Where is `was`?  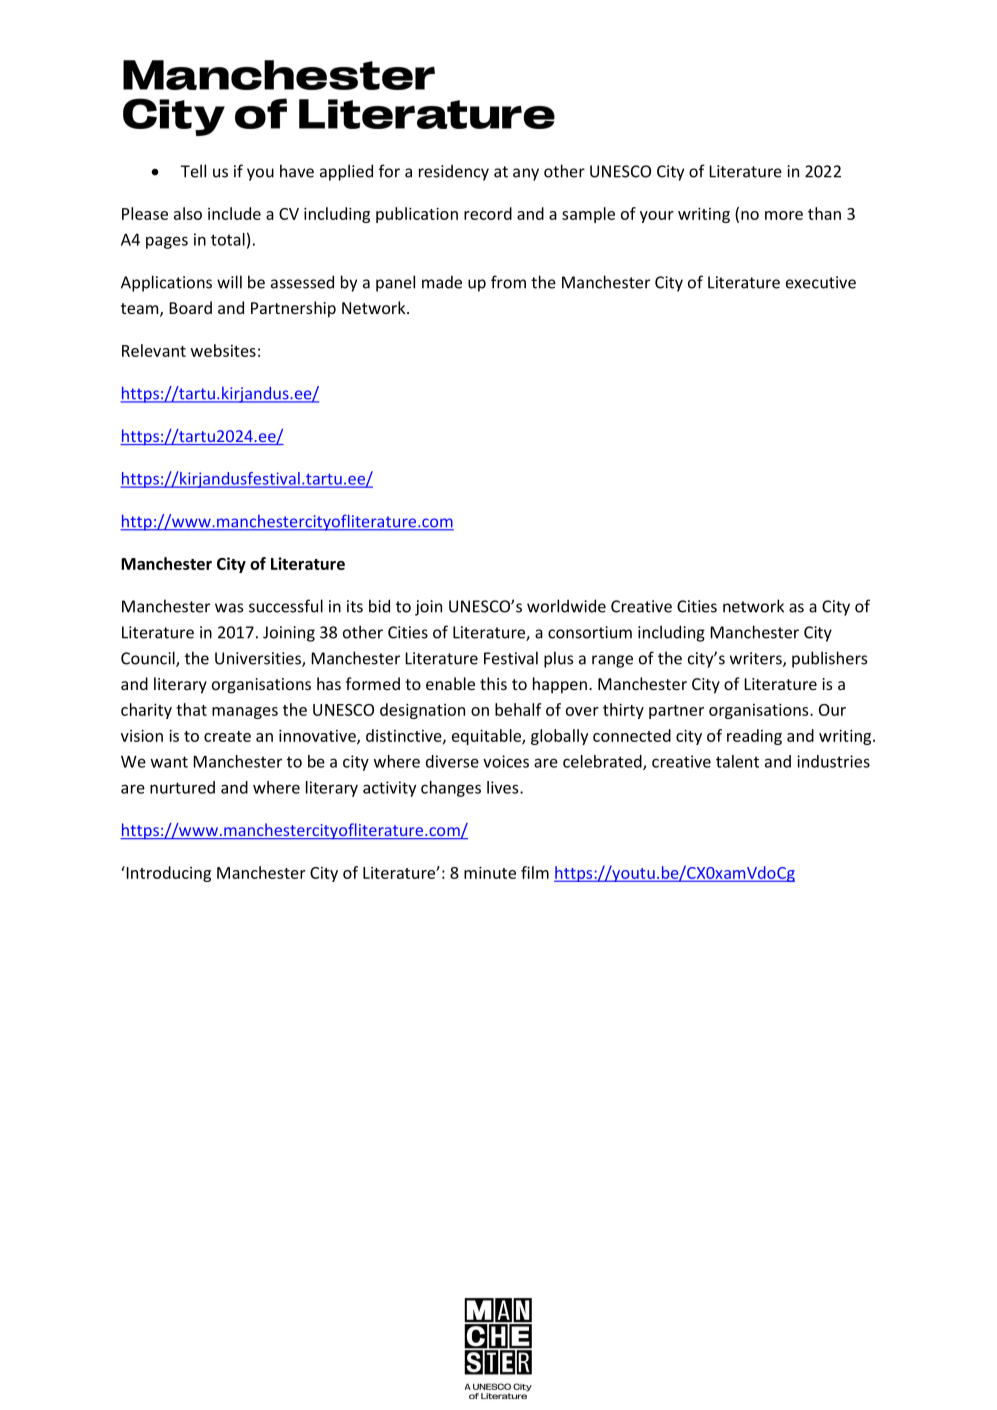 was is located at coordinates (229, 608).
